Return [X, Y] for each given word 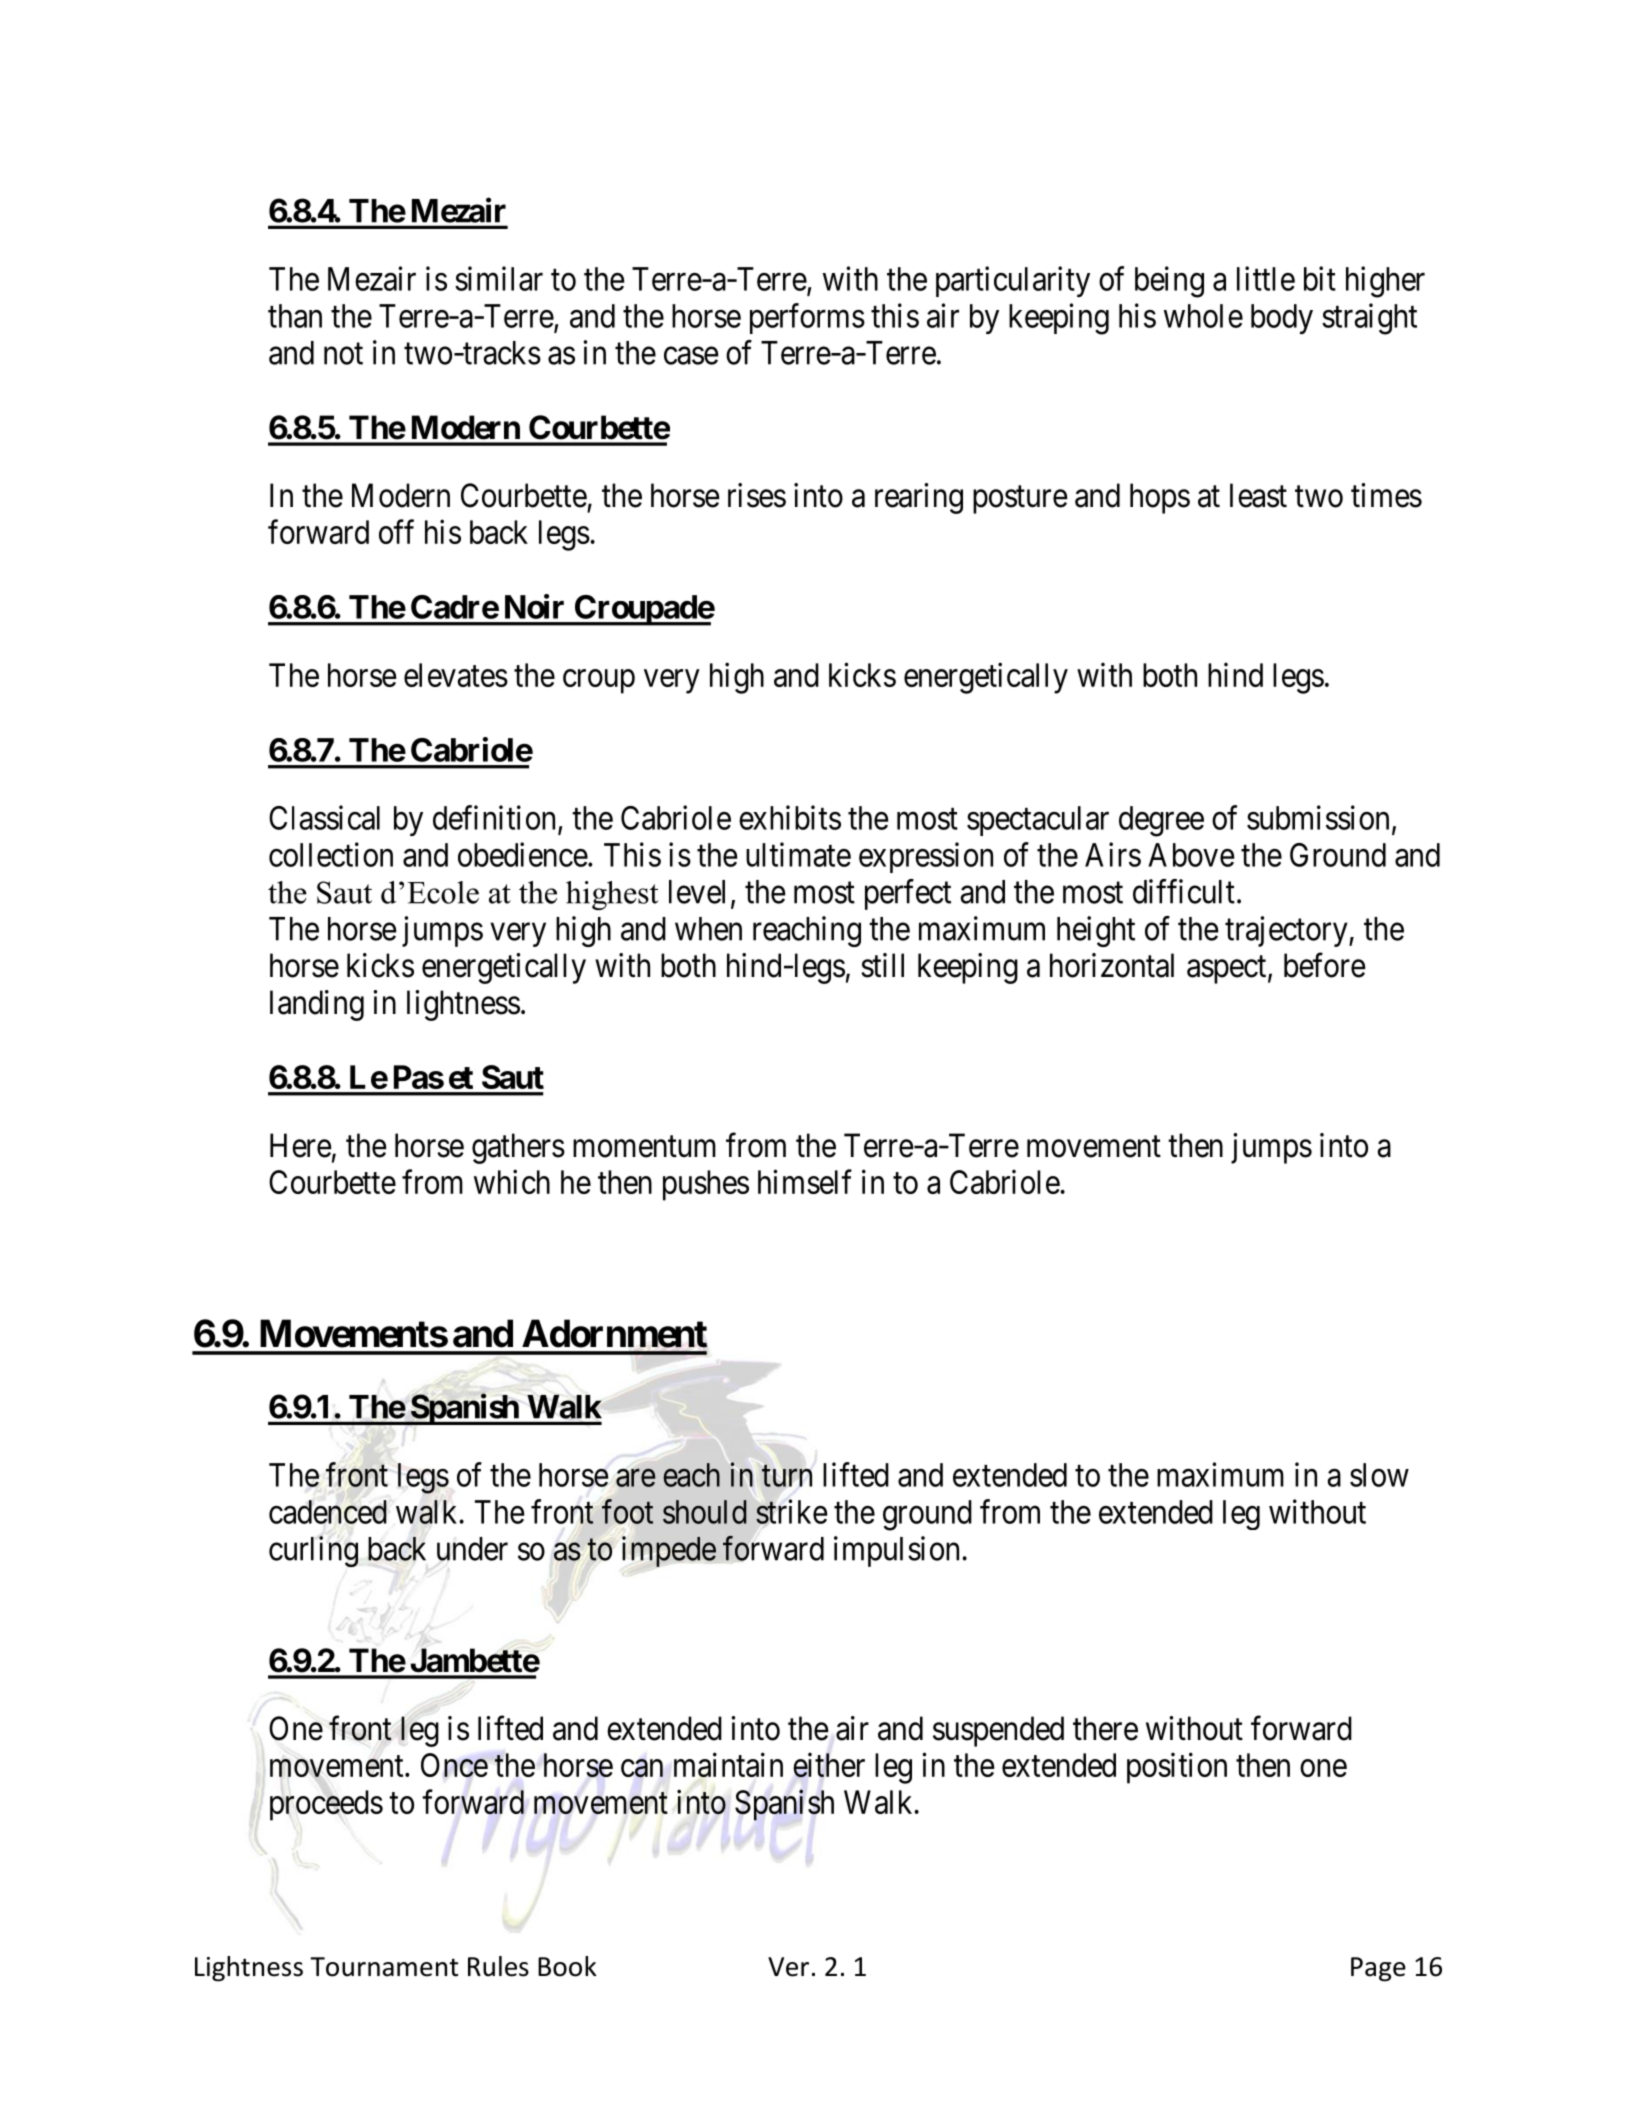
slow [1379, 1475]
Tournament [384, 1967]
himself [805, 1181]
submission [1318, 817]
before [1325, 965]
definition [494, 817]
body [1282, 319]
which [512, 1181]
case [691, 356]
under [472, 1549]
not [343, 354]
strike [792, 1511]
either [829, 1765]
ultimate [798, 854]
